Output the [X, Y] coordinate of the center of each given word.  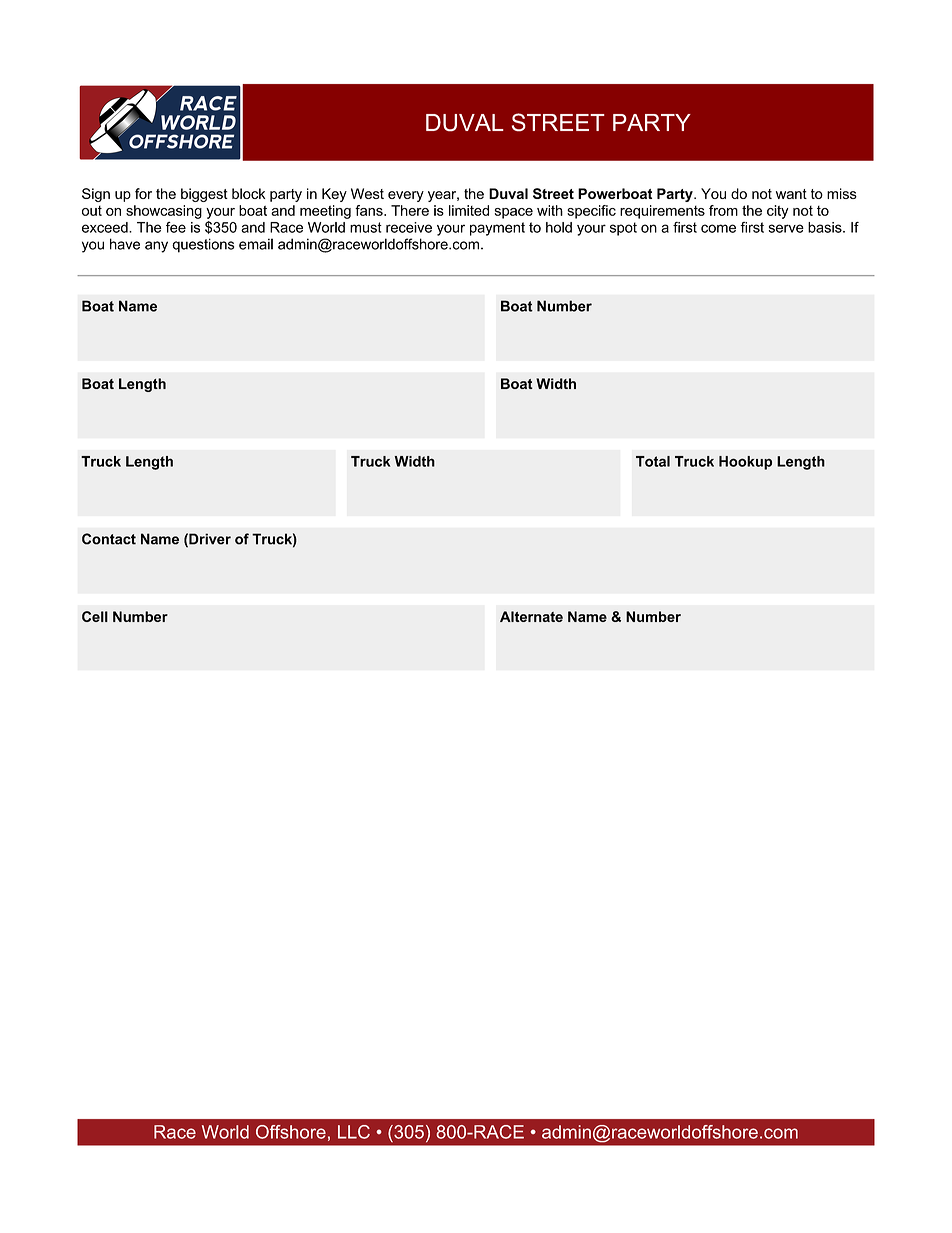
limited [469, 210]
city [778, 212]
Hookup [745, 463]
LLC [354, 1132]
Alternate [531, 616]
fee [176, 227]
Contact [109, 539]
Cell [95, 616]
